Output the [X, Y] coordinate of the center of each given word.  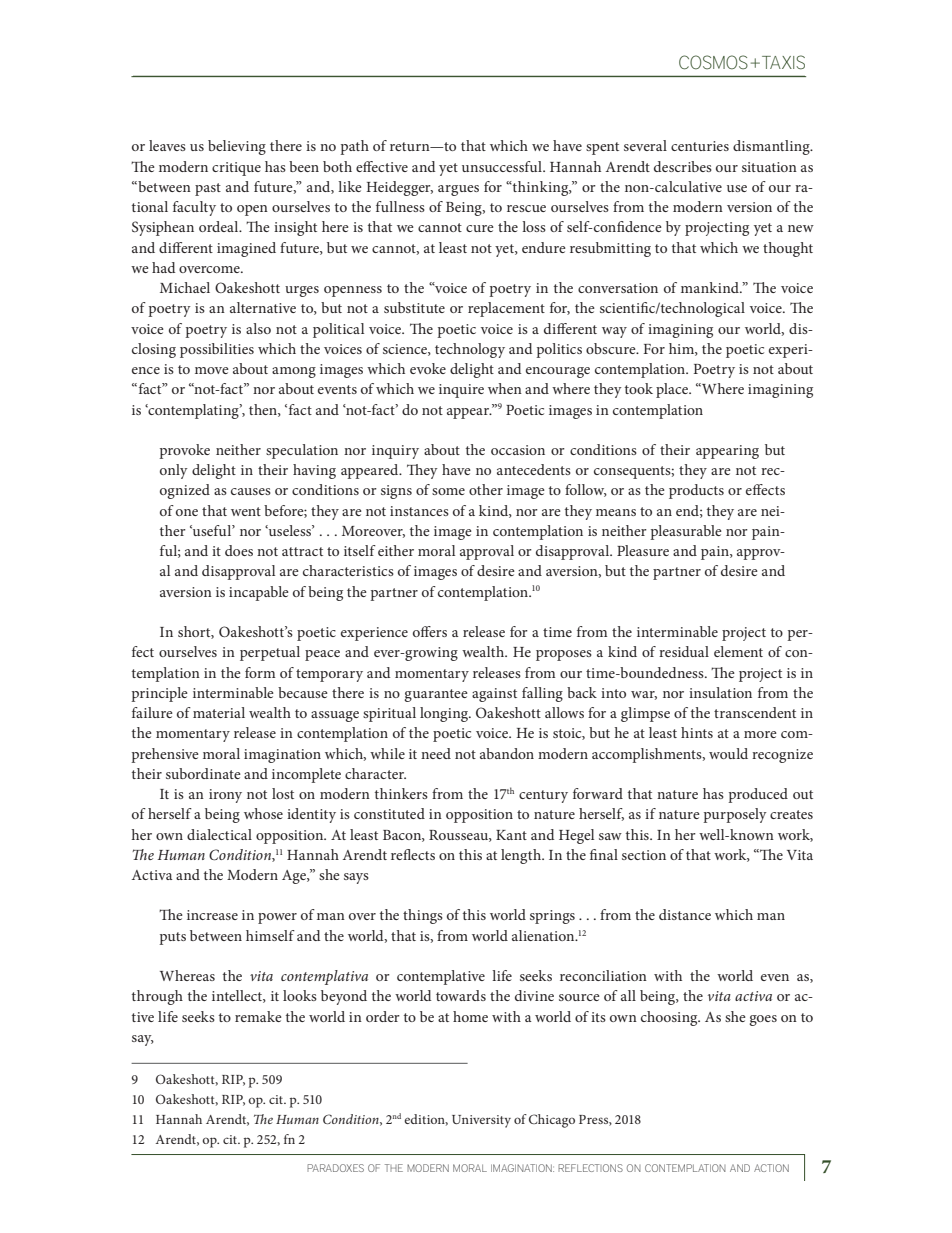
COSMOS [713, 62]
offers [430, 631]
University [481, 1121]
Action [771, 1168]
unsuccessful [503, 166]
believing [237, 147]
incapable [259, 593]
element [738, 651]
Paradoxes [335, 1168]
